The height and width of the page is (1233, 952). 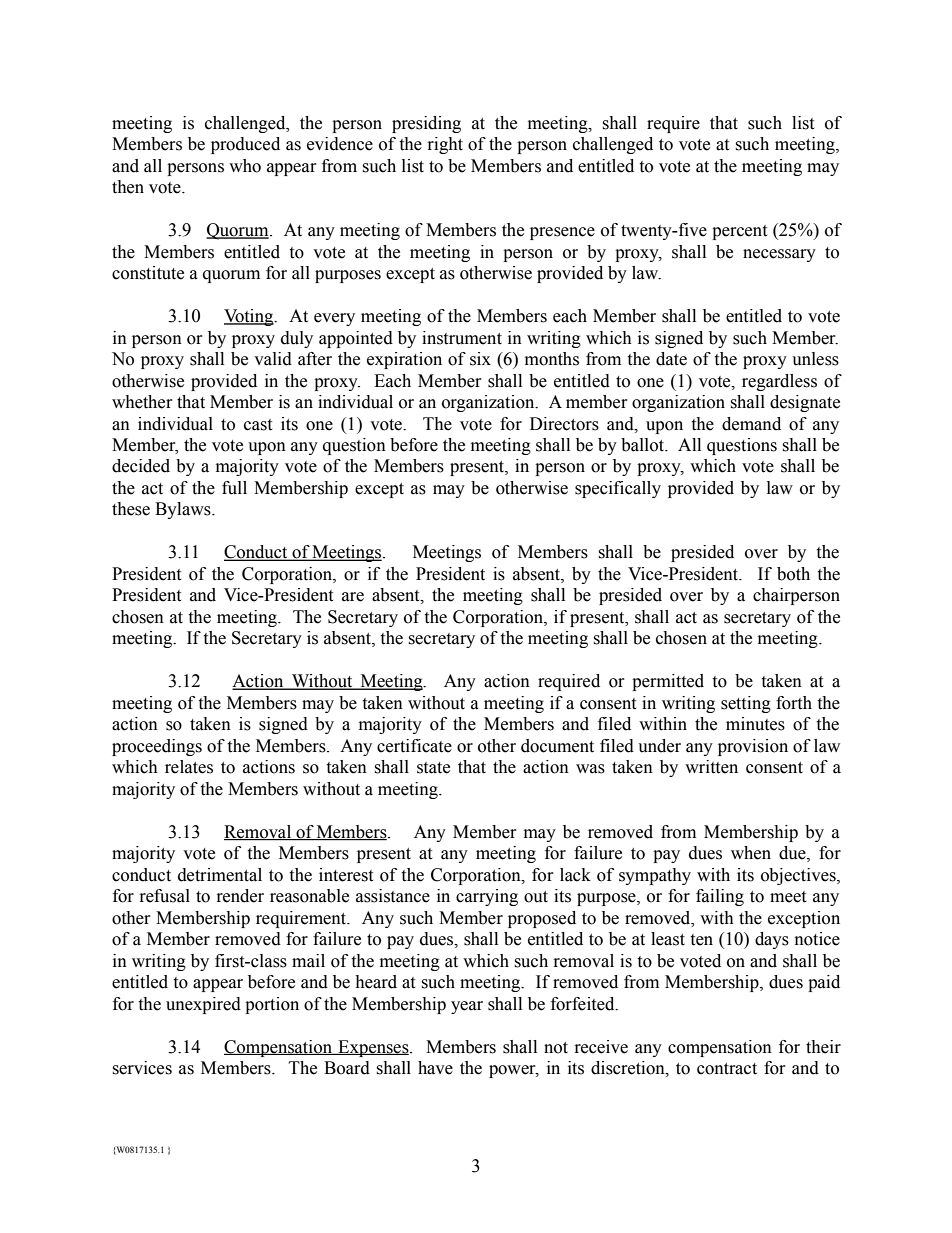 I want to click on unexpired, so click(x=203, y=1005).
